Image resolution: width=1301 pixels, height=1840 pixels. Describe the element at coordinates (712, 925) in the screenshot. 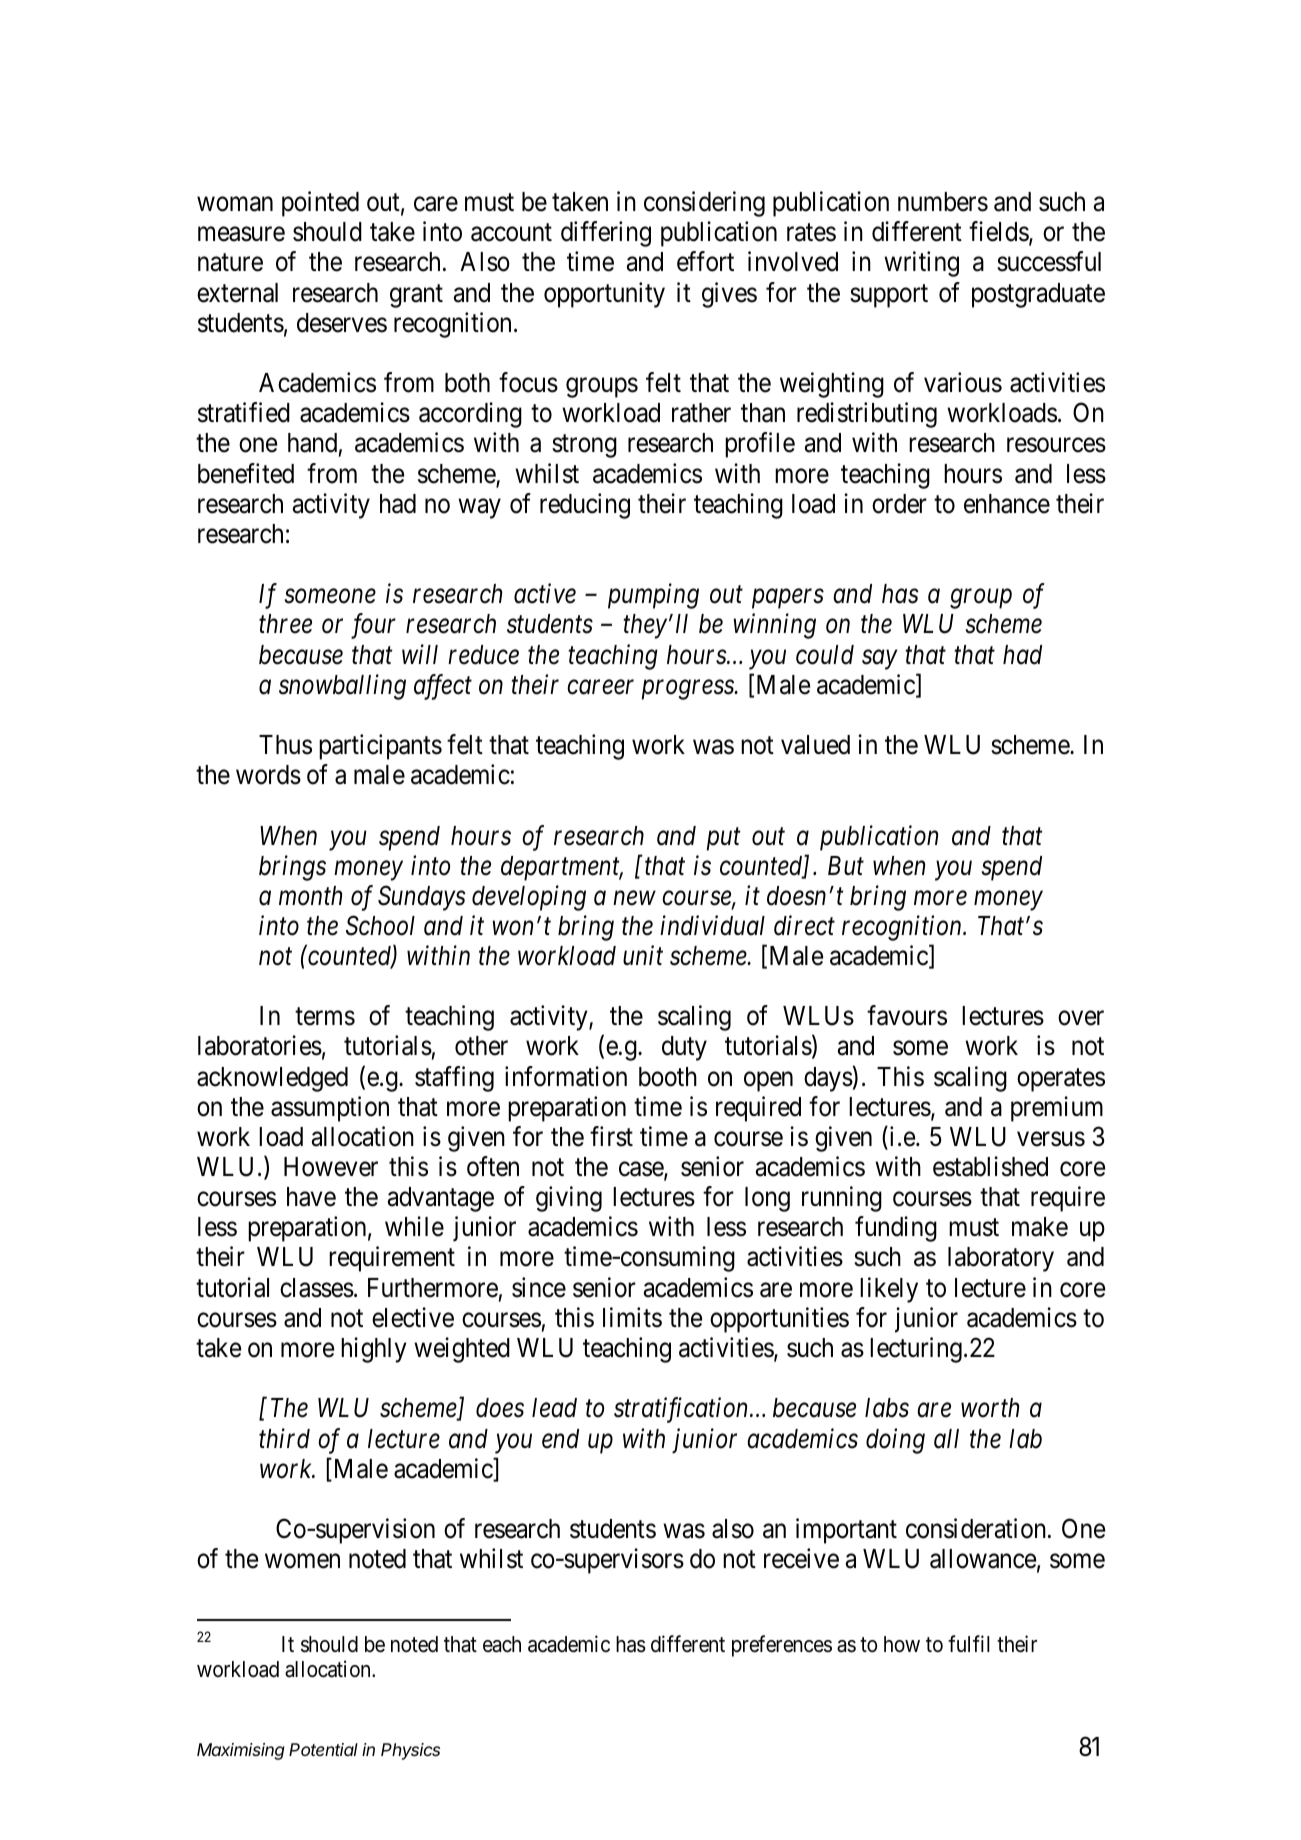

I see `individual` at that location.
